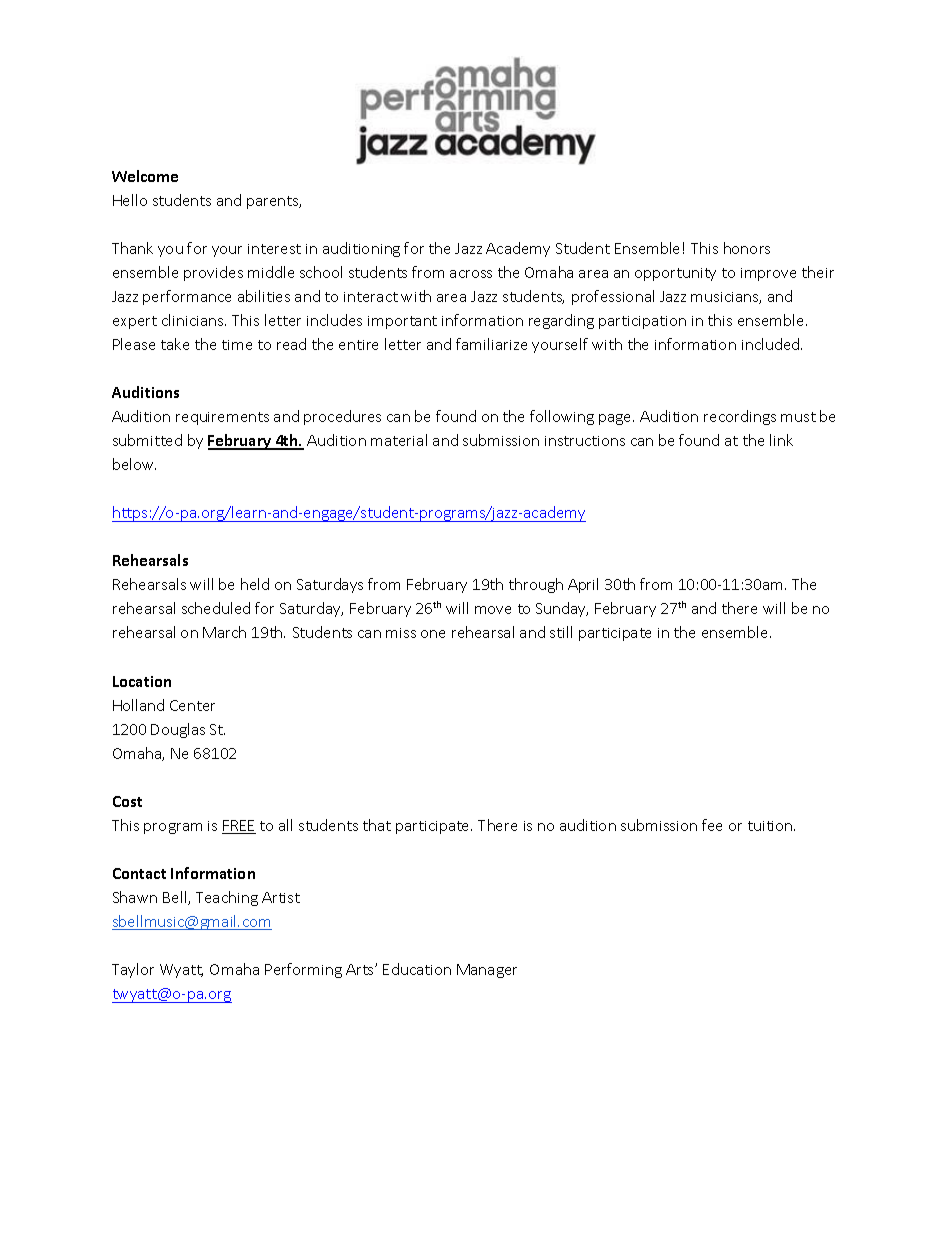 The width and height of the screenshot is (952, 1233). I want to click on fee, so click(712, 825).
